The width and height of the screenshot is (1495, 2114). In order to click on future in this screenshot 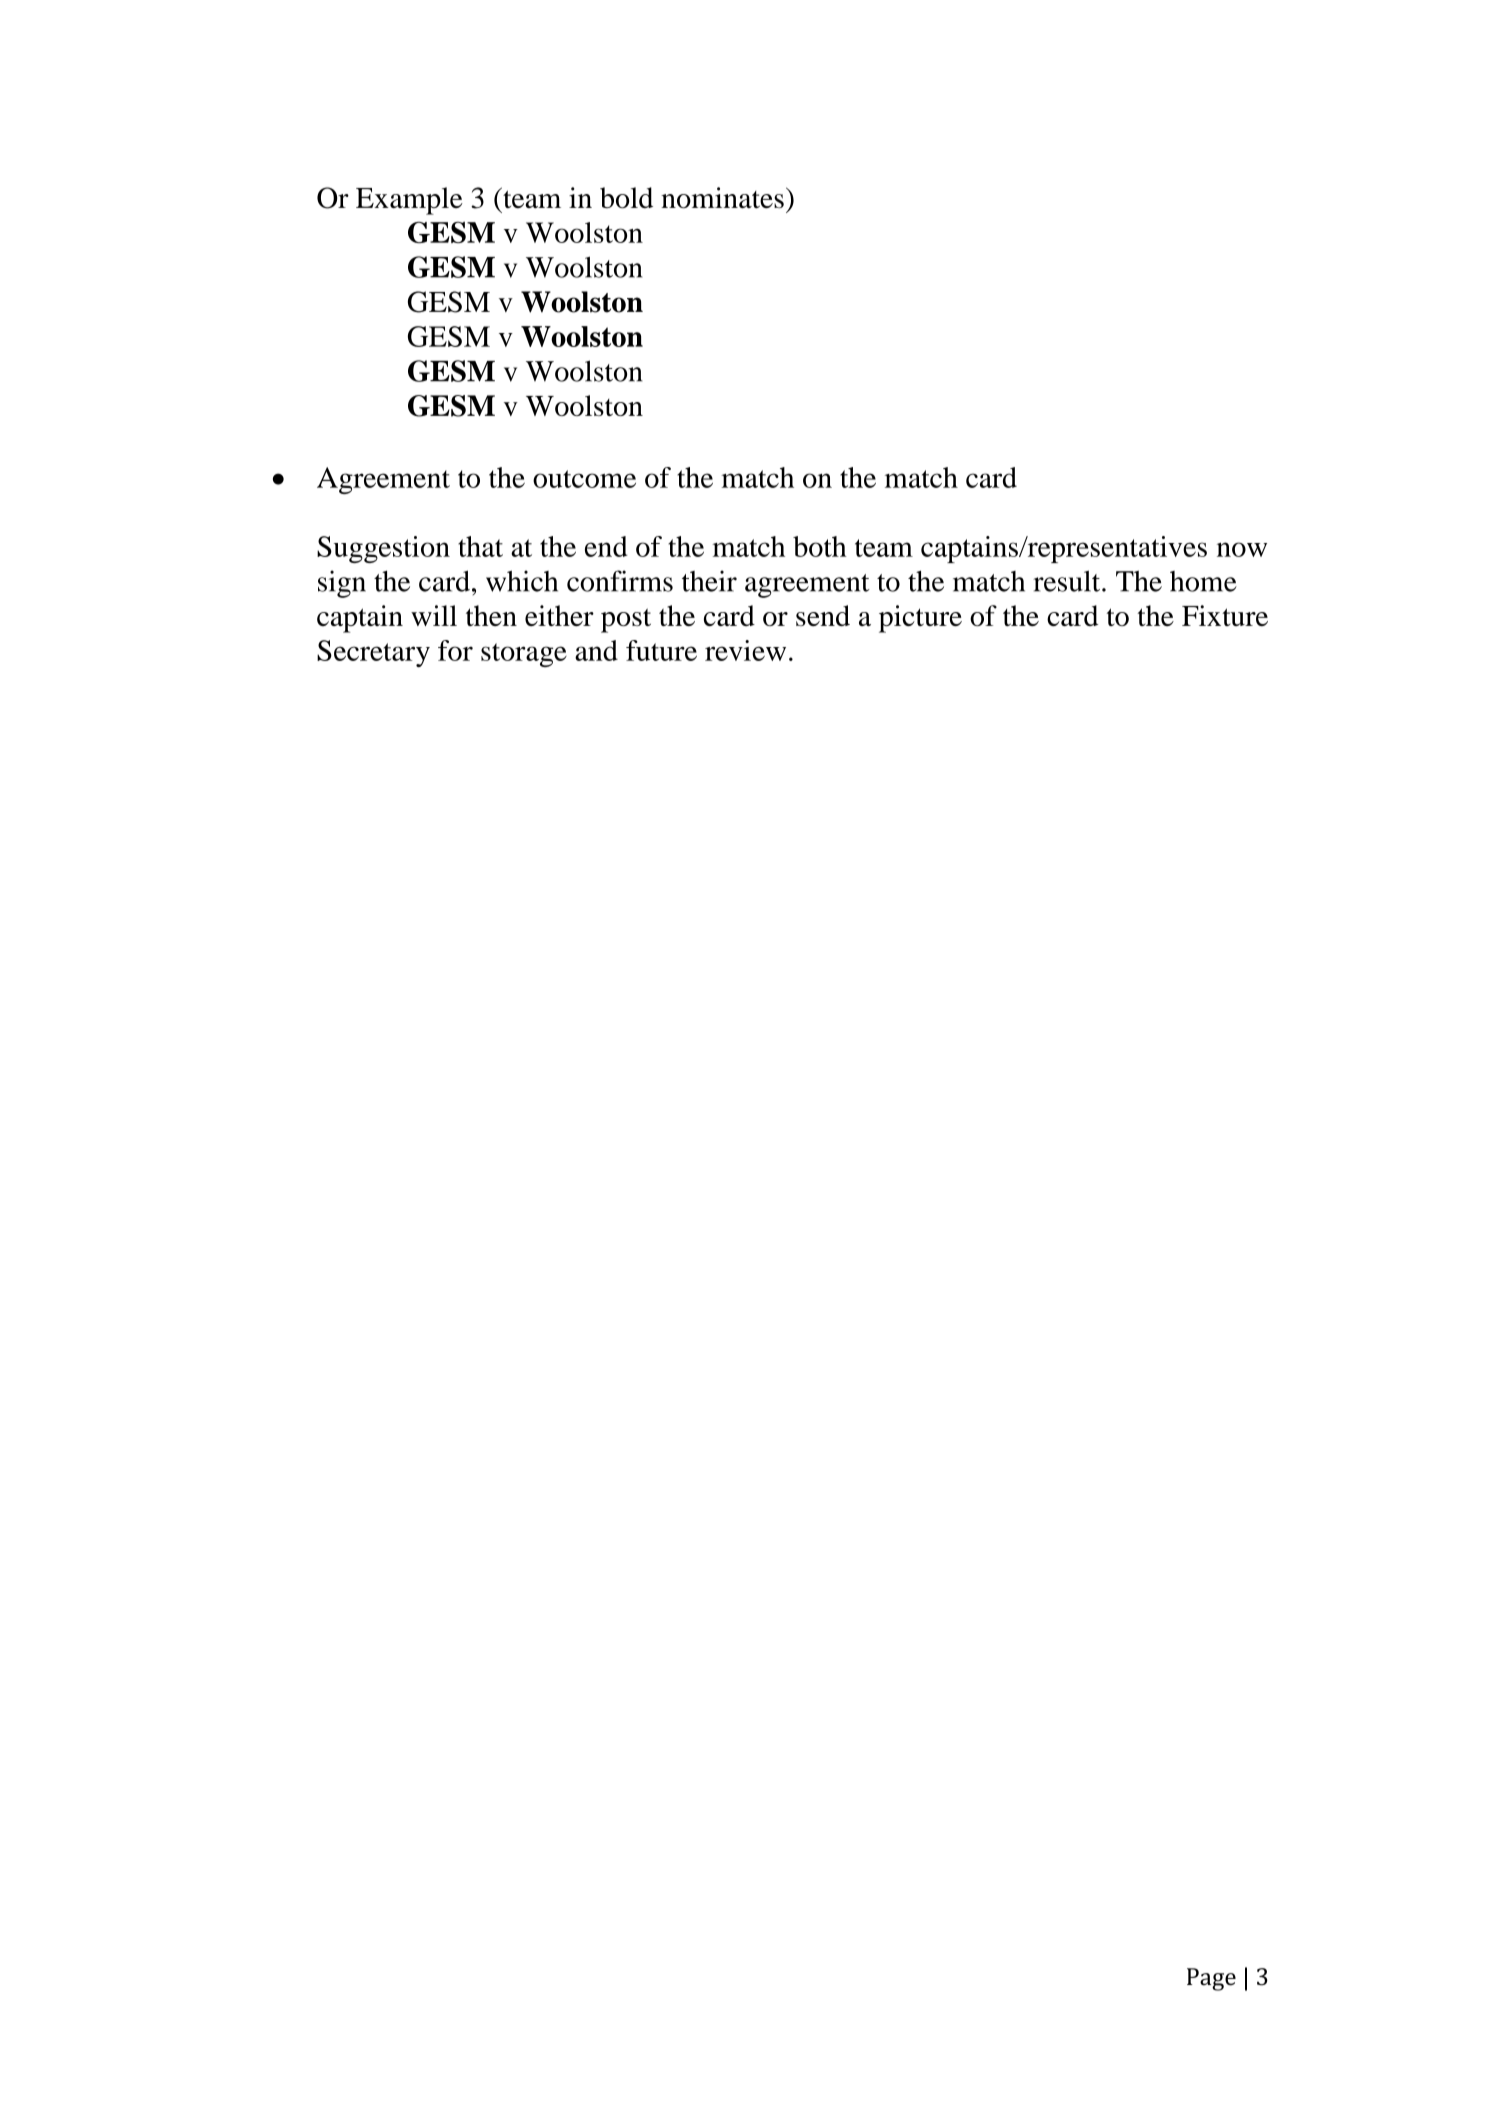, I will do `click(661, 650)`.
